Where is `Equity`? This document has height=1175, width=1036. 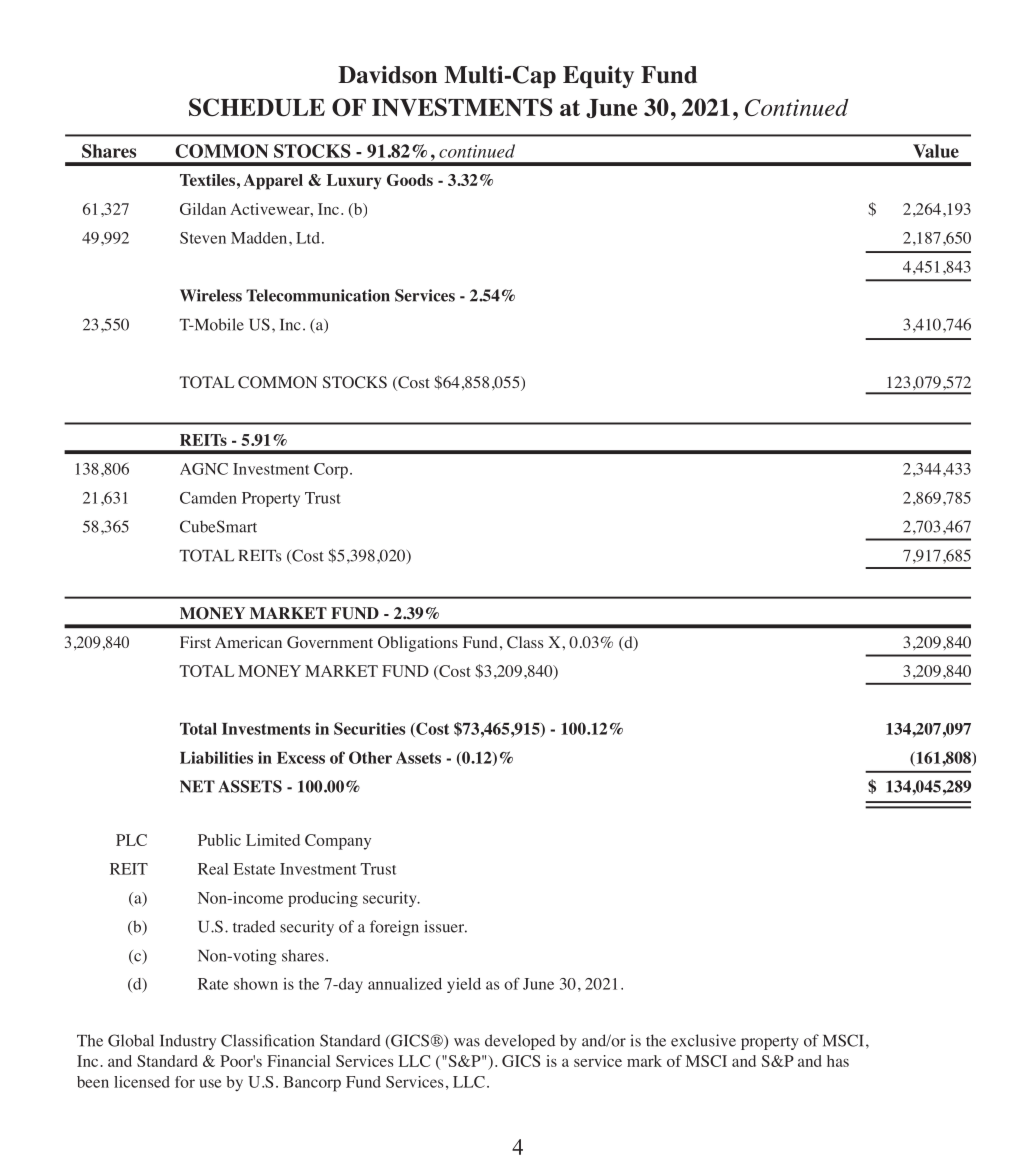
Equity is located at coordinates (598, 77).
